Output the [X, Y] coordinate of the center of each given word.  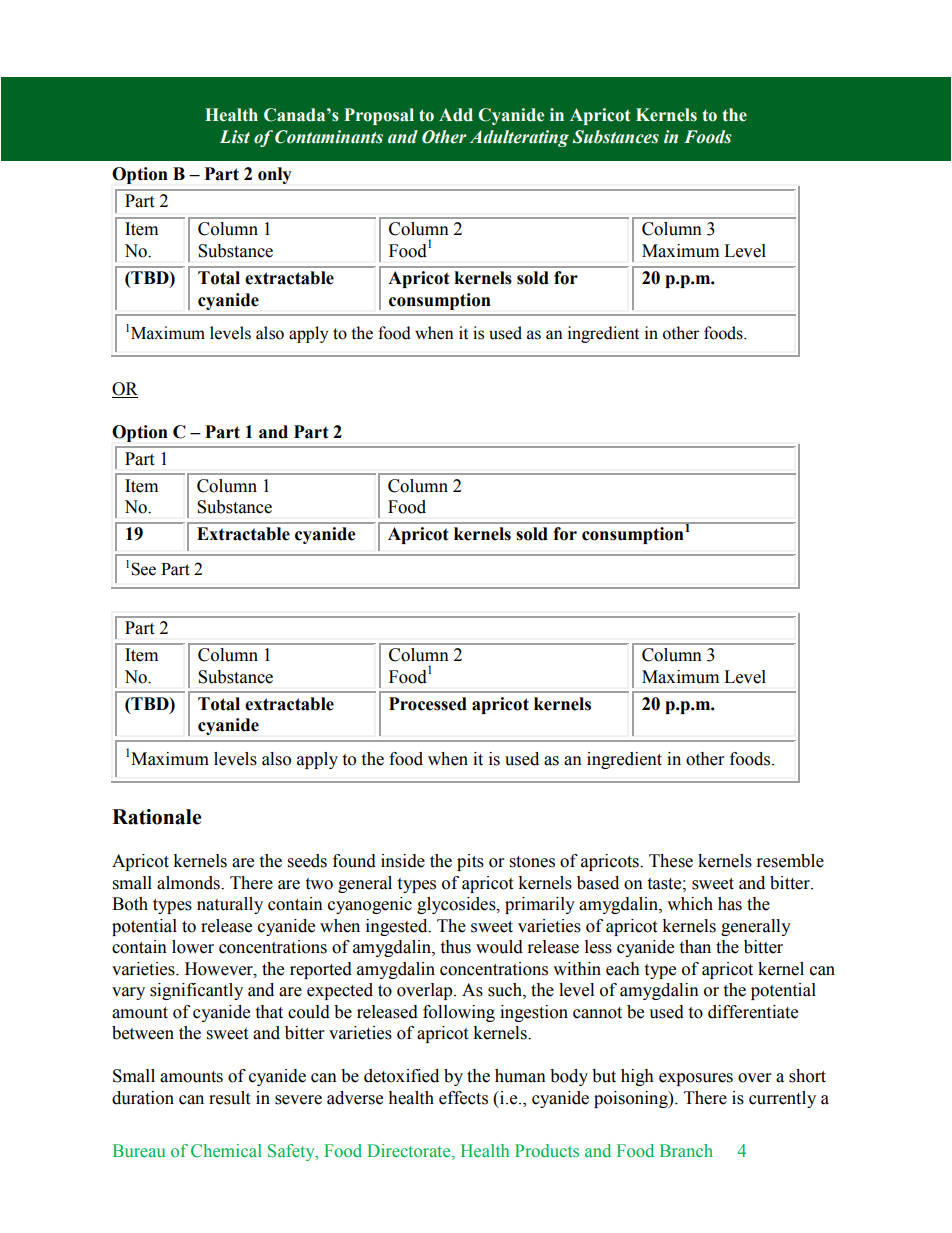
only [275, 175]
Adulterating [519, 138]
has [730, 904]
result [229, 1098]
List [235, 137]
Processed [428, 704]
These [671, 861]
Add [456, 115]
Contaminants [329, 137]
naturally [230, 905]
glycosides [457, 905]
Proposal [379, 116]
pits [470, 862]
